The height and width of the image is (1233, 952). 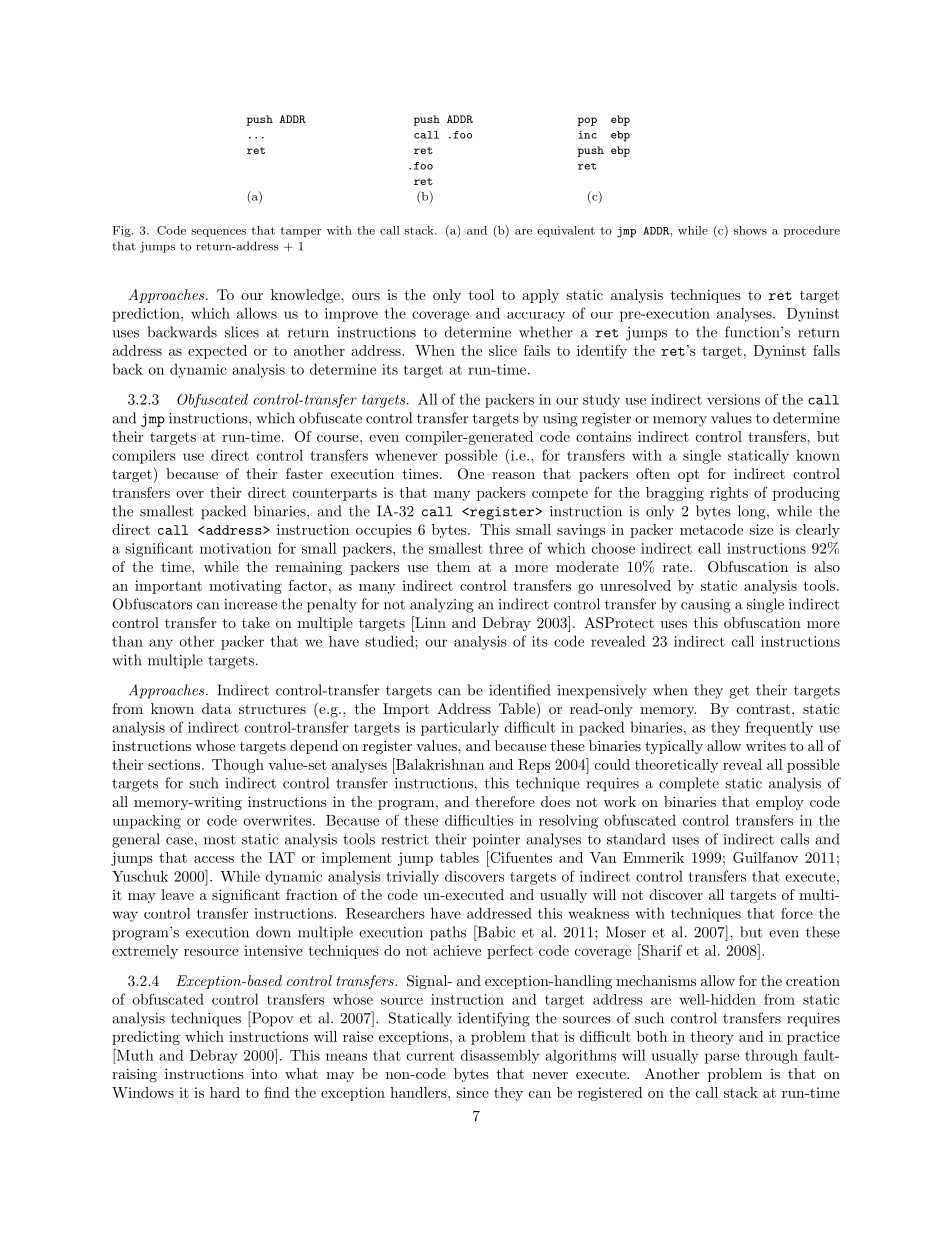 What do you see at coordinates (500, 1056) in the image?
I see `disassembly` at bounding box center [500, 1056].
